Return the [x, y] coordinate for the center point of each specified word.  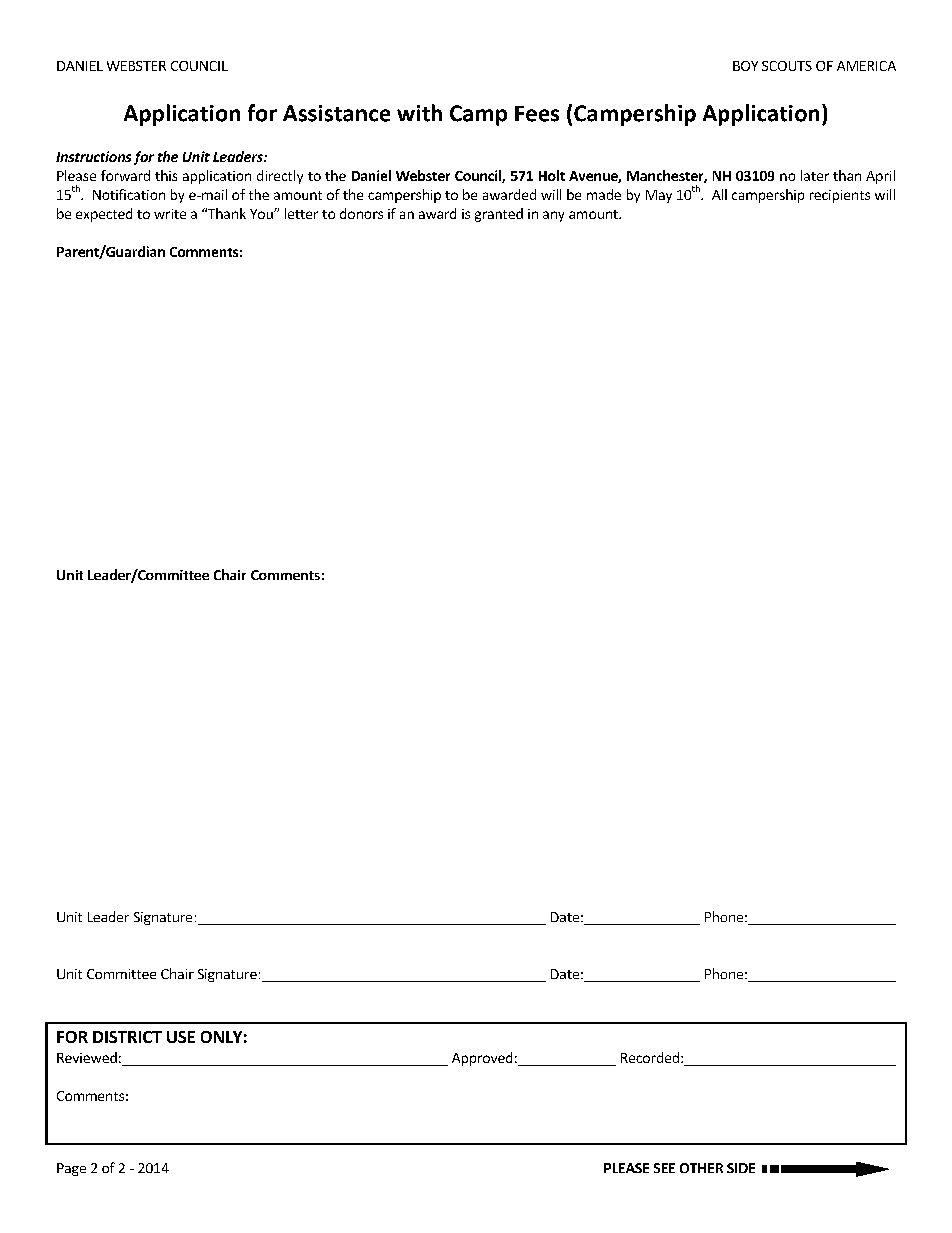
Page [71, 1169]
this [166, 175]
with [419, 113]
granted [499, 215]
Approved [482, 1059]
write [170, 214]
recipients [840, 196]
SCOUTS [787, 66]
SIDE [741, 1168]
